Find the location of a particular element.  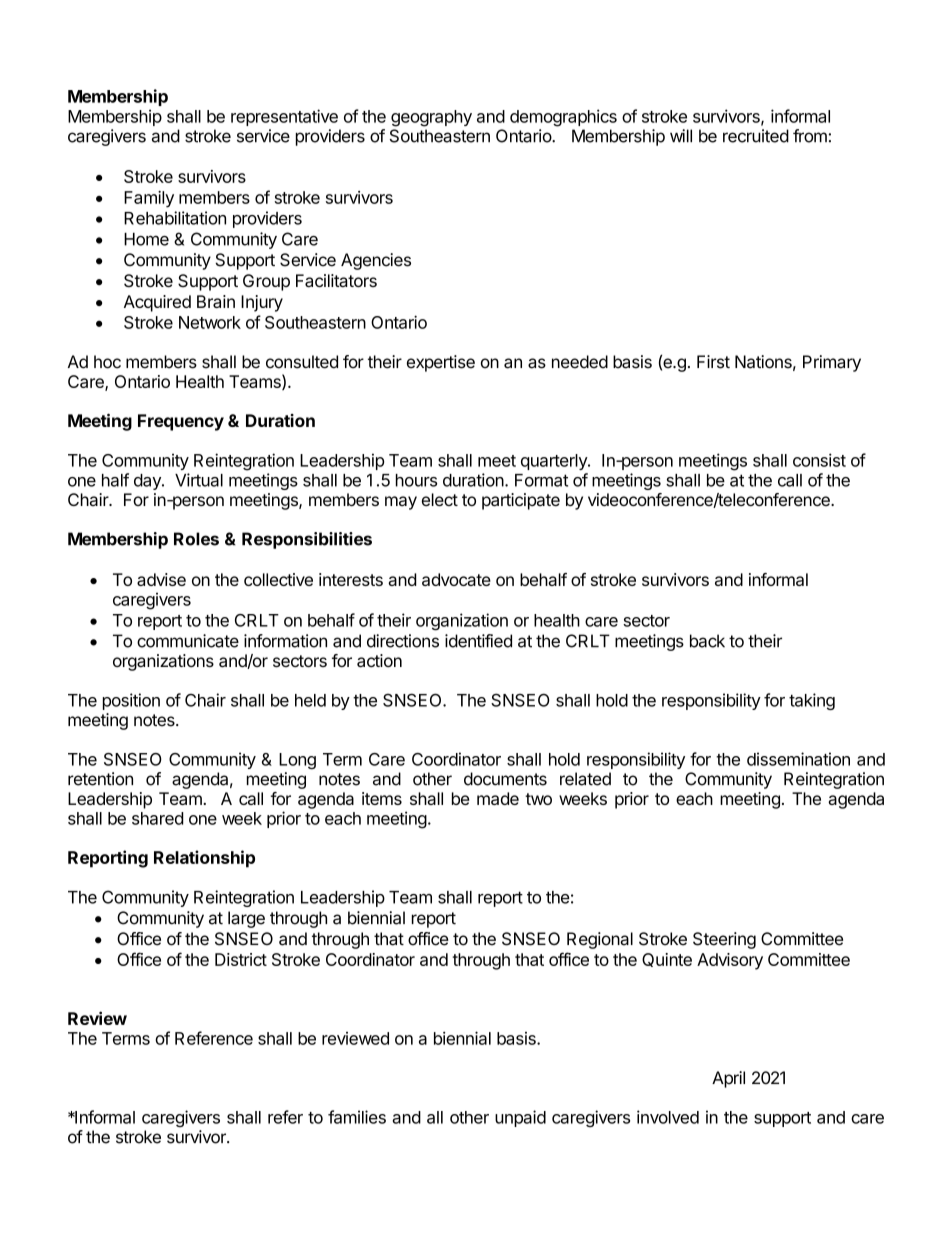

families is located at coordinates (357, 1117).
